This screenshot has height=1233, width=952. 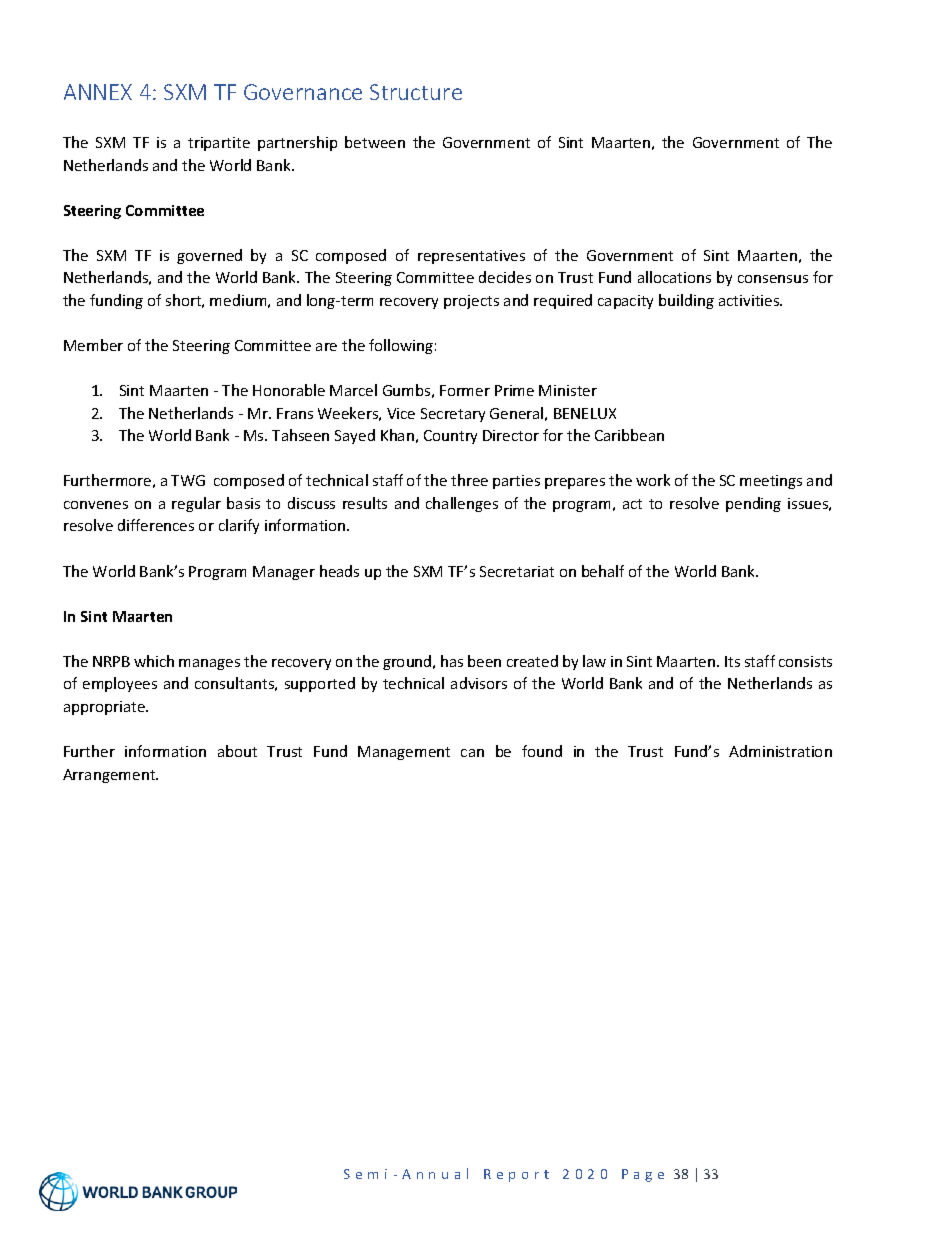 I want to click on governed, so click(x=209, y=256).
